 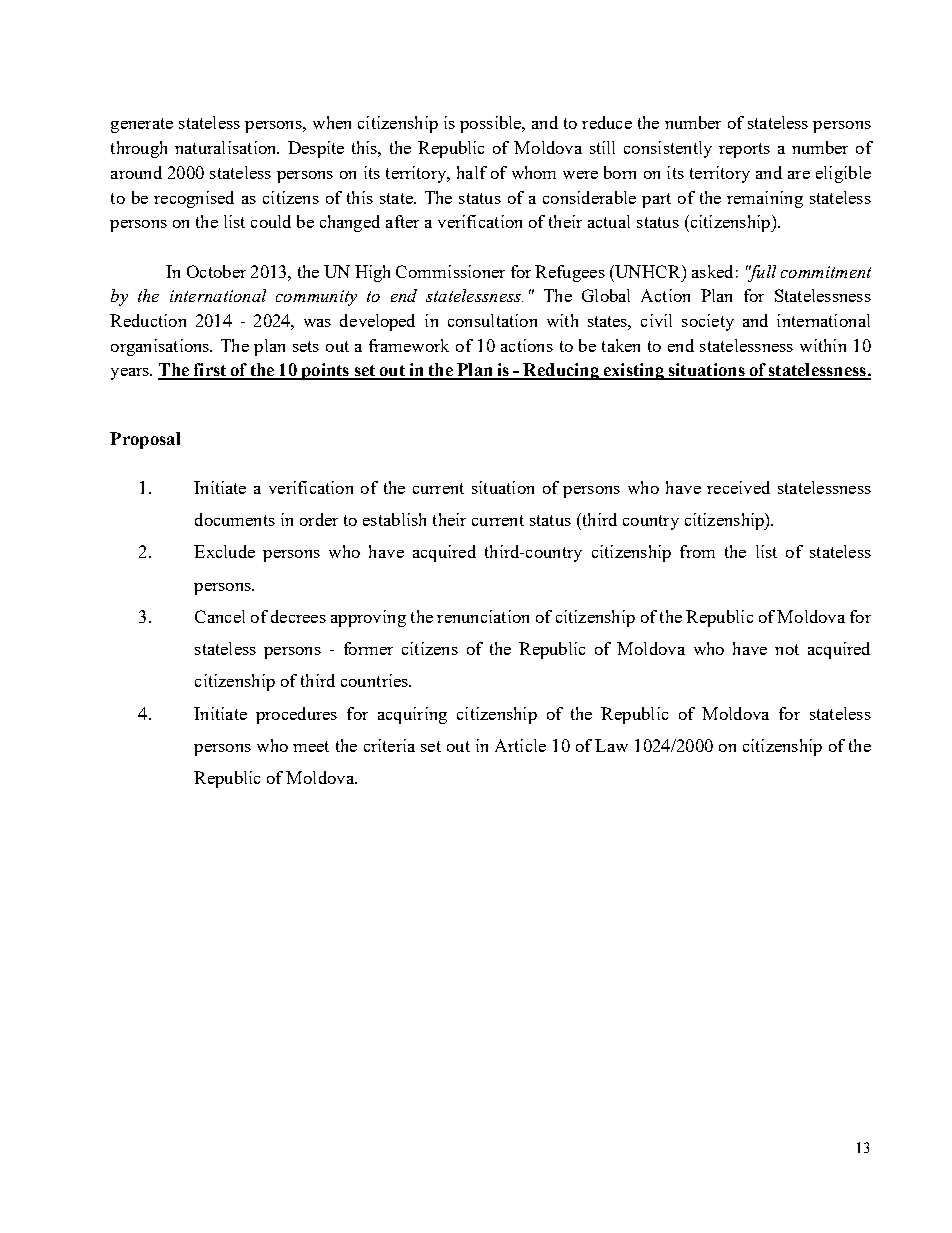 I want to click on received, so click(x=738, y=487).
